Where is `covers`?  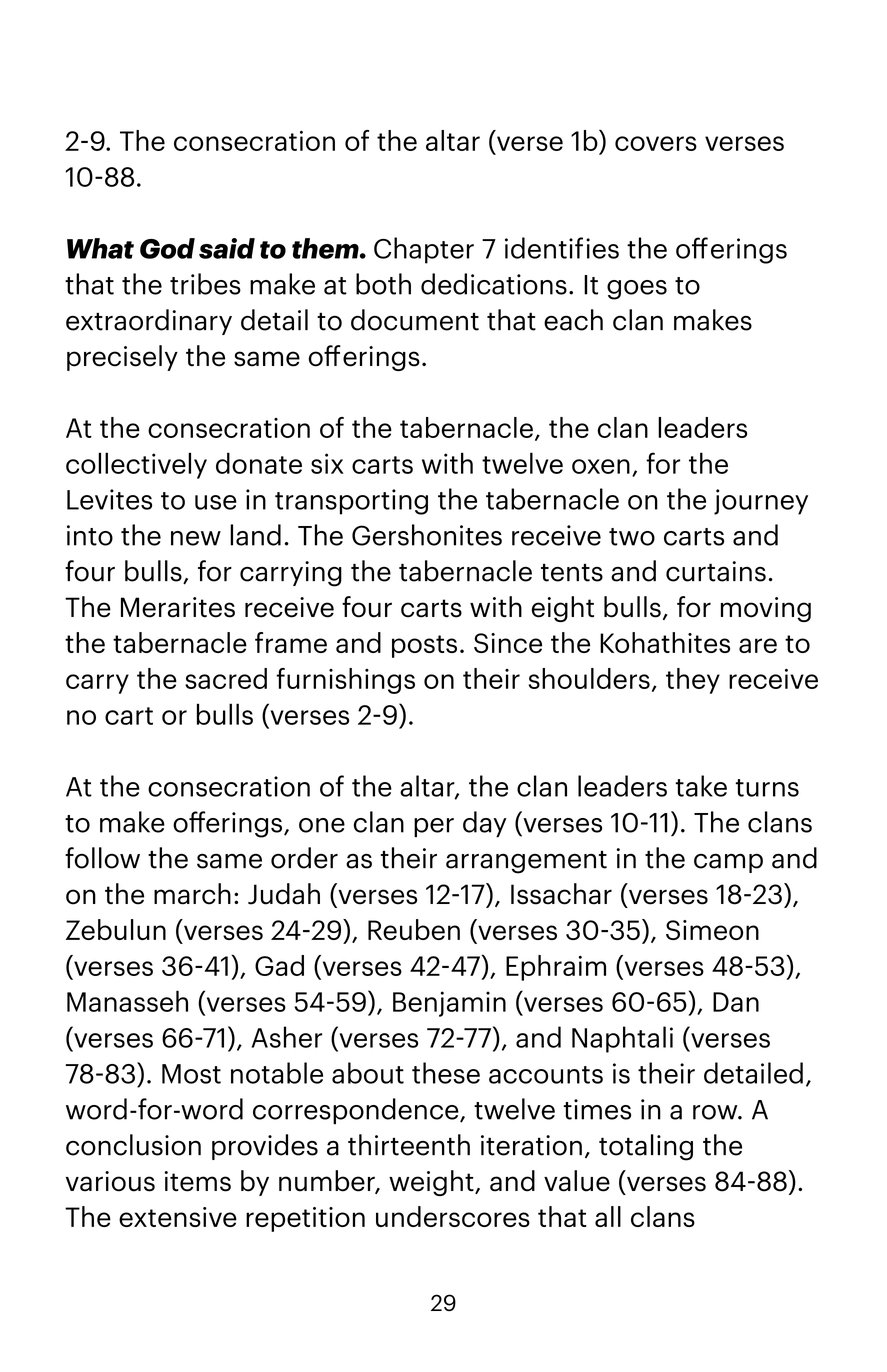
covers is located at coordinates (656, 143).
